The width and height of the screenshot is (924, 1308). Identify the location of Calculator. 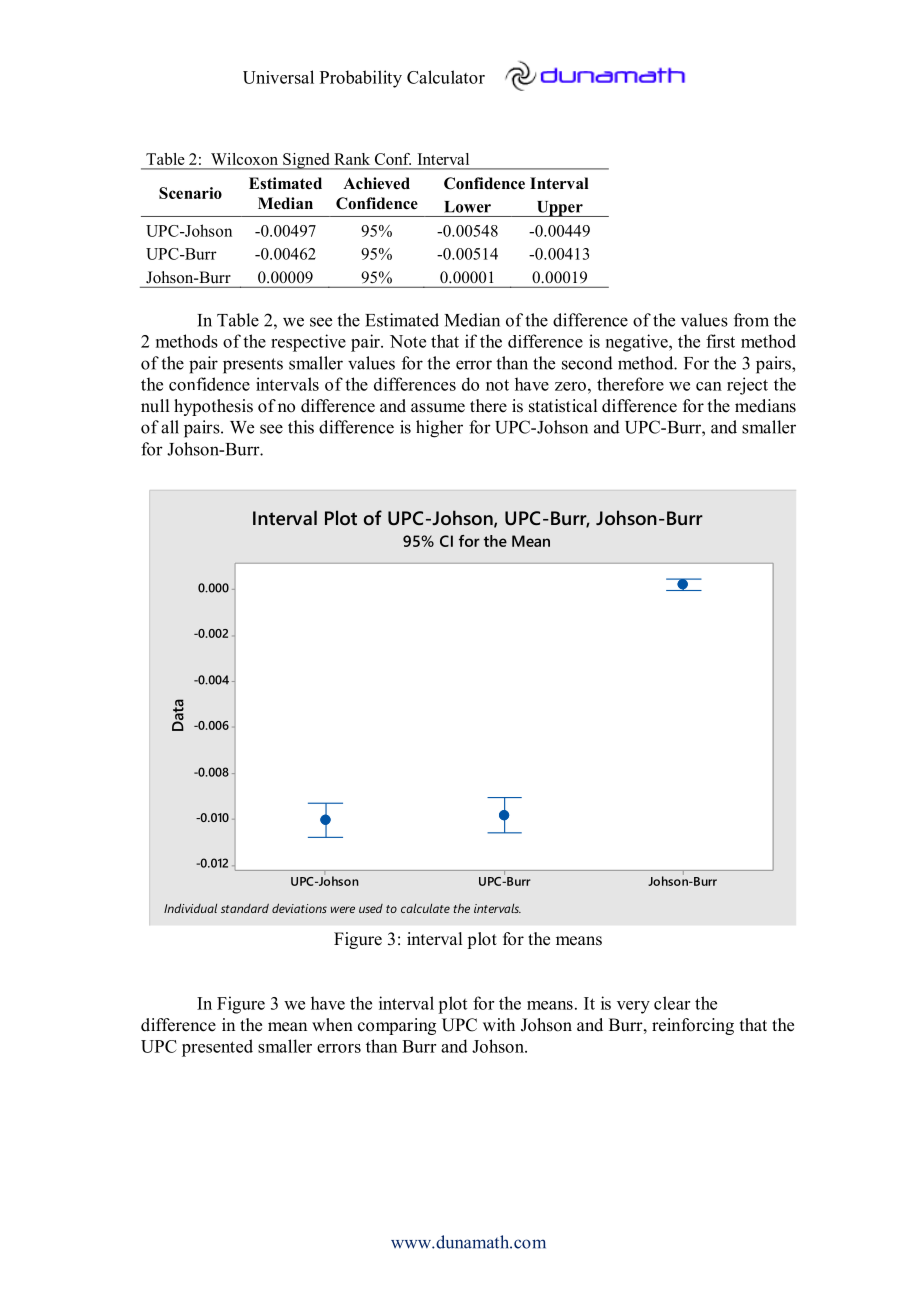
(446, 77).
